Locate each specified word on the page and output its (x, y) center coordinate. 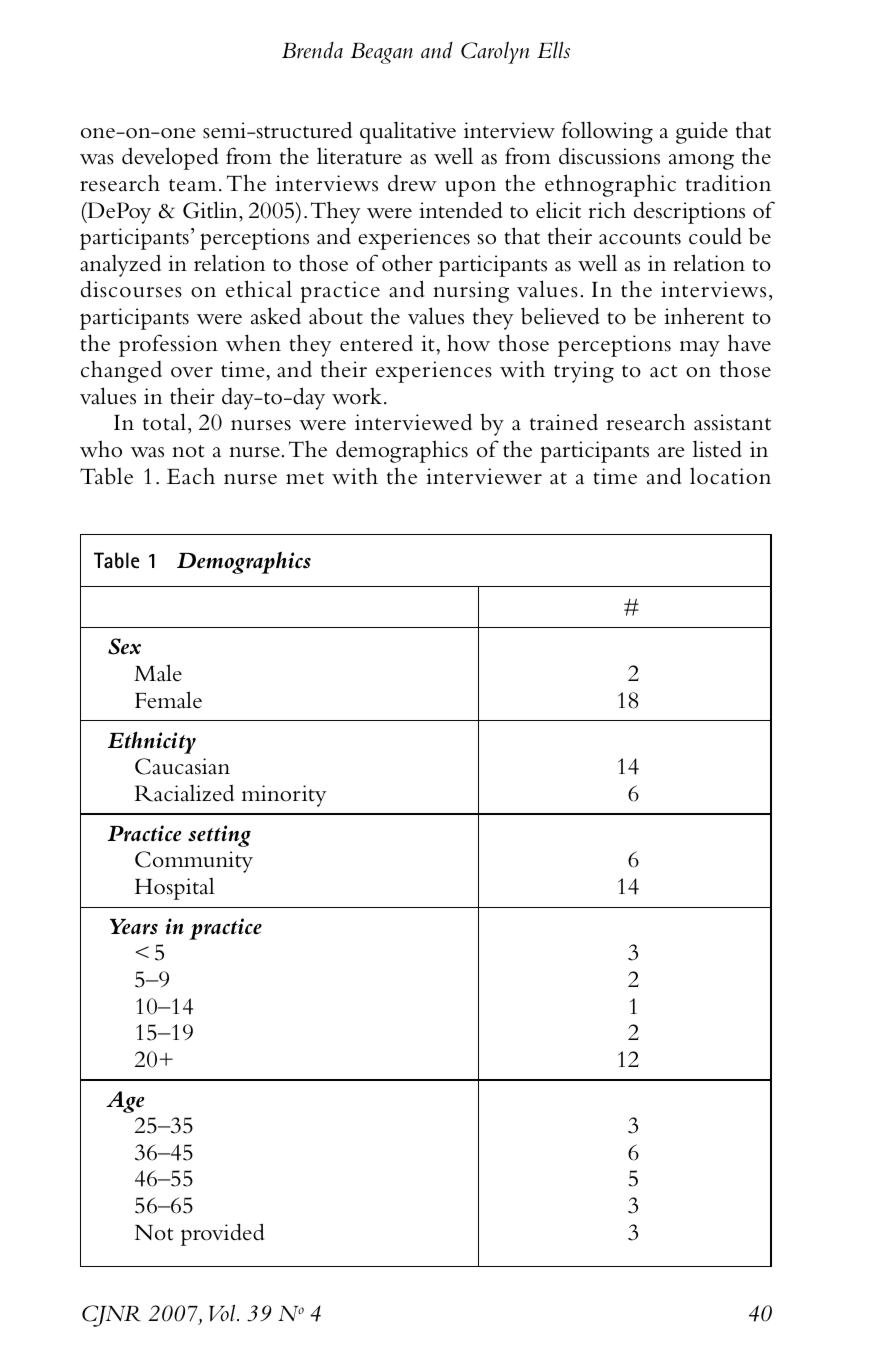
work (357, 396)
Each (191, 476)
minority (284, 796)
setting (219, 836)
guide (702, 132)
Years (134, 927)
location (730, 476)
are (671, 452)
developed (170, 158)
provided (223, 1234)
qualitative (408, 132)
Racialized (184, 793)
